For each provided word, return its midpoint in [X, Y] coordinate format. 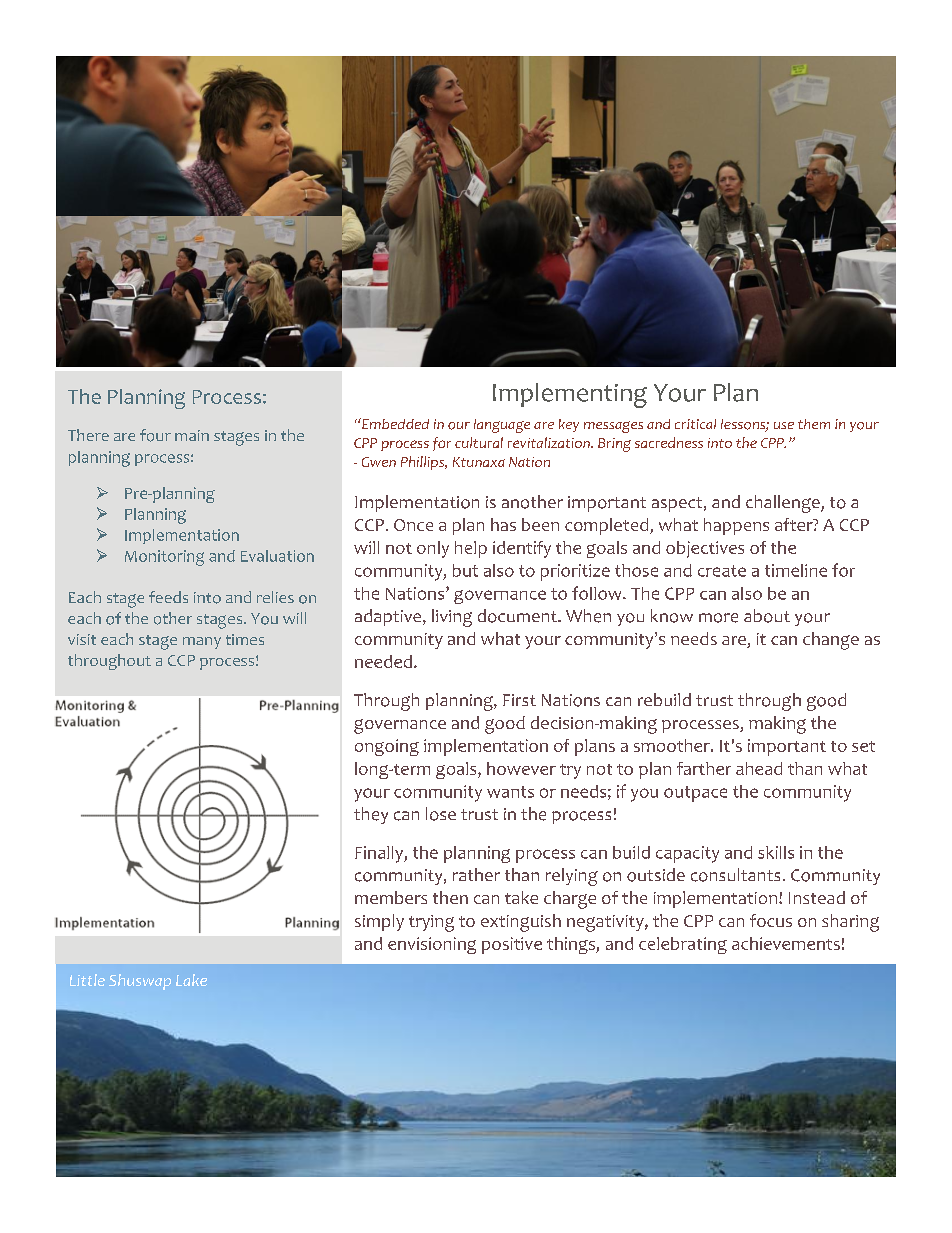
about [767, 616]
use [784, 425]
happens [736, 526]
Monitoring [164, 558]
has [503, 524]
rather [476, 874]
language [502, 426]
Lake [191, 980]
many [202, 643]
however [521, 768]
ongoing [387, 747]
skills [776, 852]
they [371, 815]
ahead [759, 768]
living [452, 618]
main [192, 435]
